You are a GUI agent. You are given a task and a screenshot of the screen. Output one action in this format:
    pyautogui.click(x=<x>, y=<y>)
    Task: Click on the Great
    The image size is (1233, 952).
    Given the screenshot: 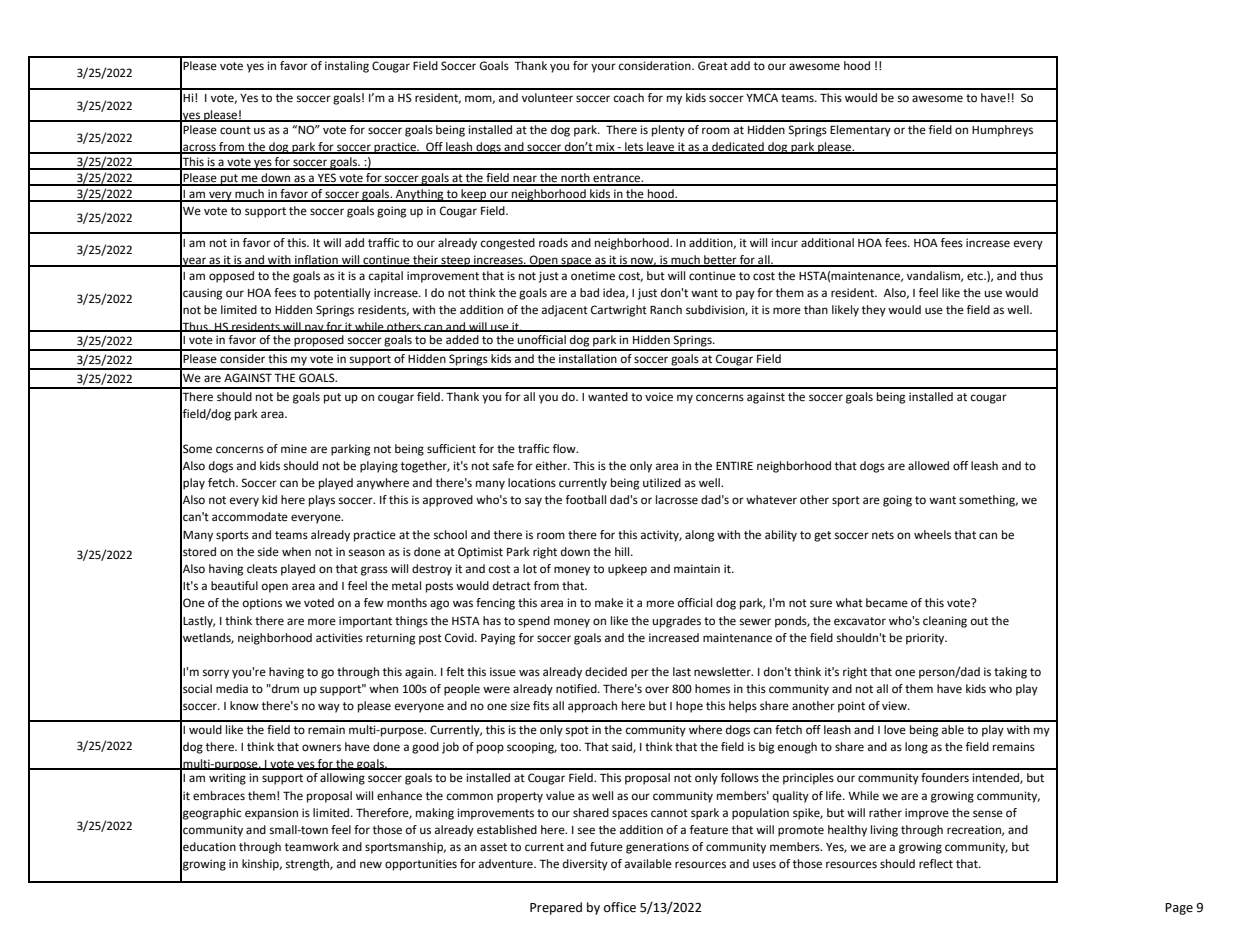 What is the action you would take?
    pyautogui.click(x=713, y=66)
